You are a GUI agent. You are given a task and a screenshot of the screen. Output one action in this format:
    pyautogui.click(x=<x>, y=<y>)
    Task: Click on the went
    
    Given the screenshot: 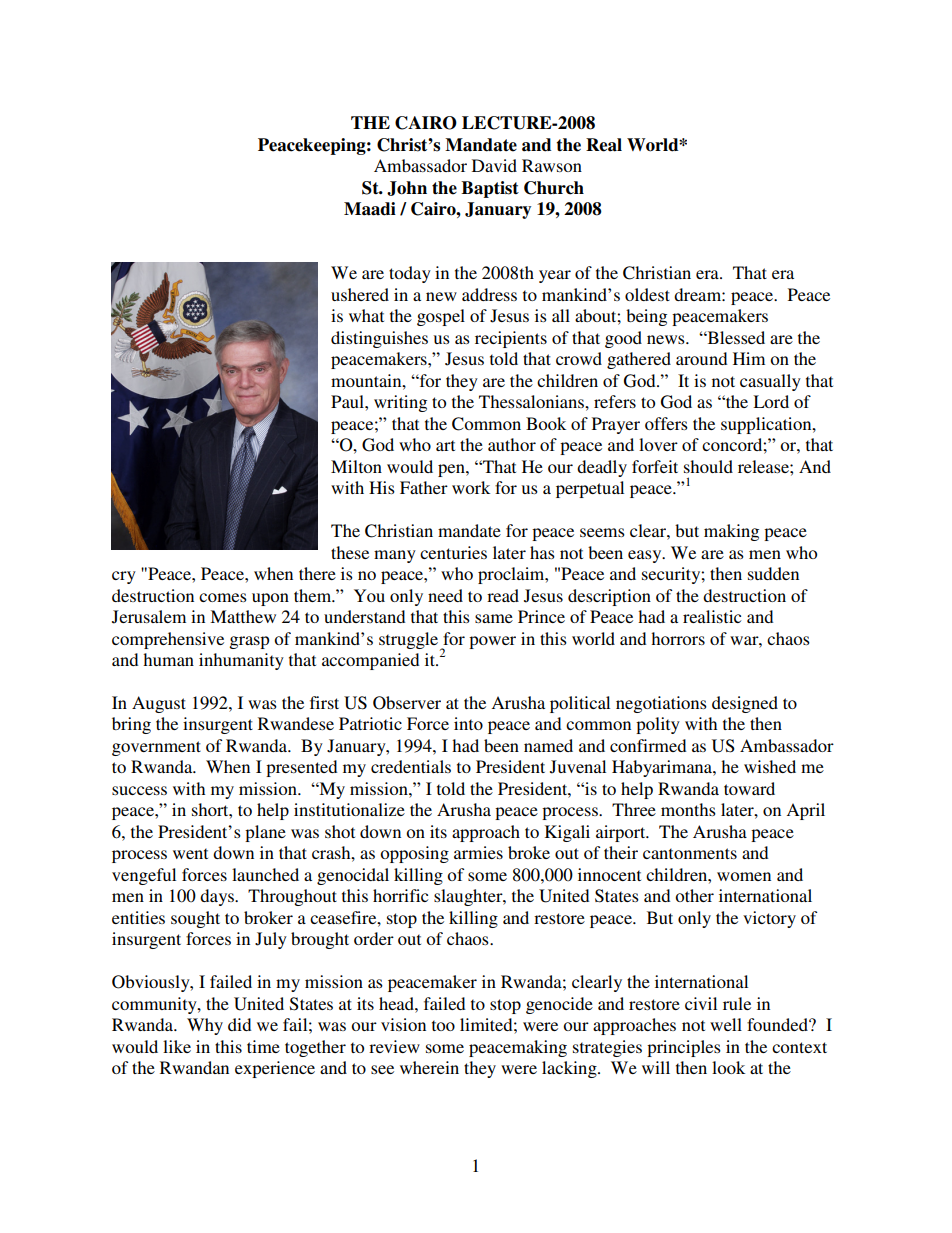 What is the action you would take?
    pyautogui.click(x=190, y=853)
